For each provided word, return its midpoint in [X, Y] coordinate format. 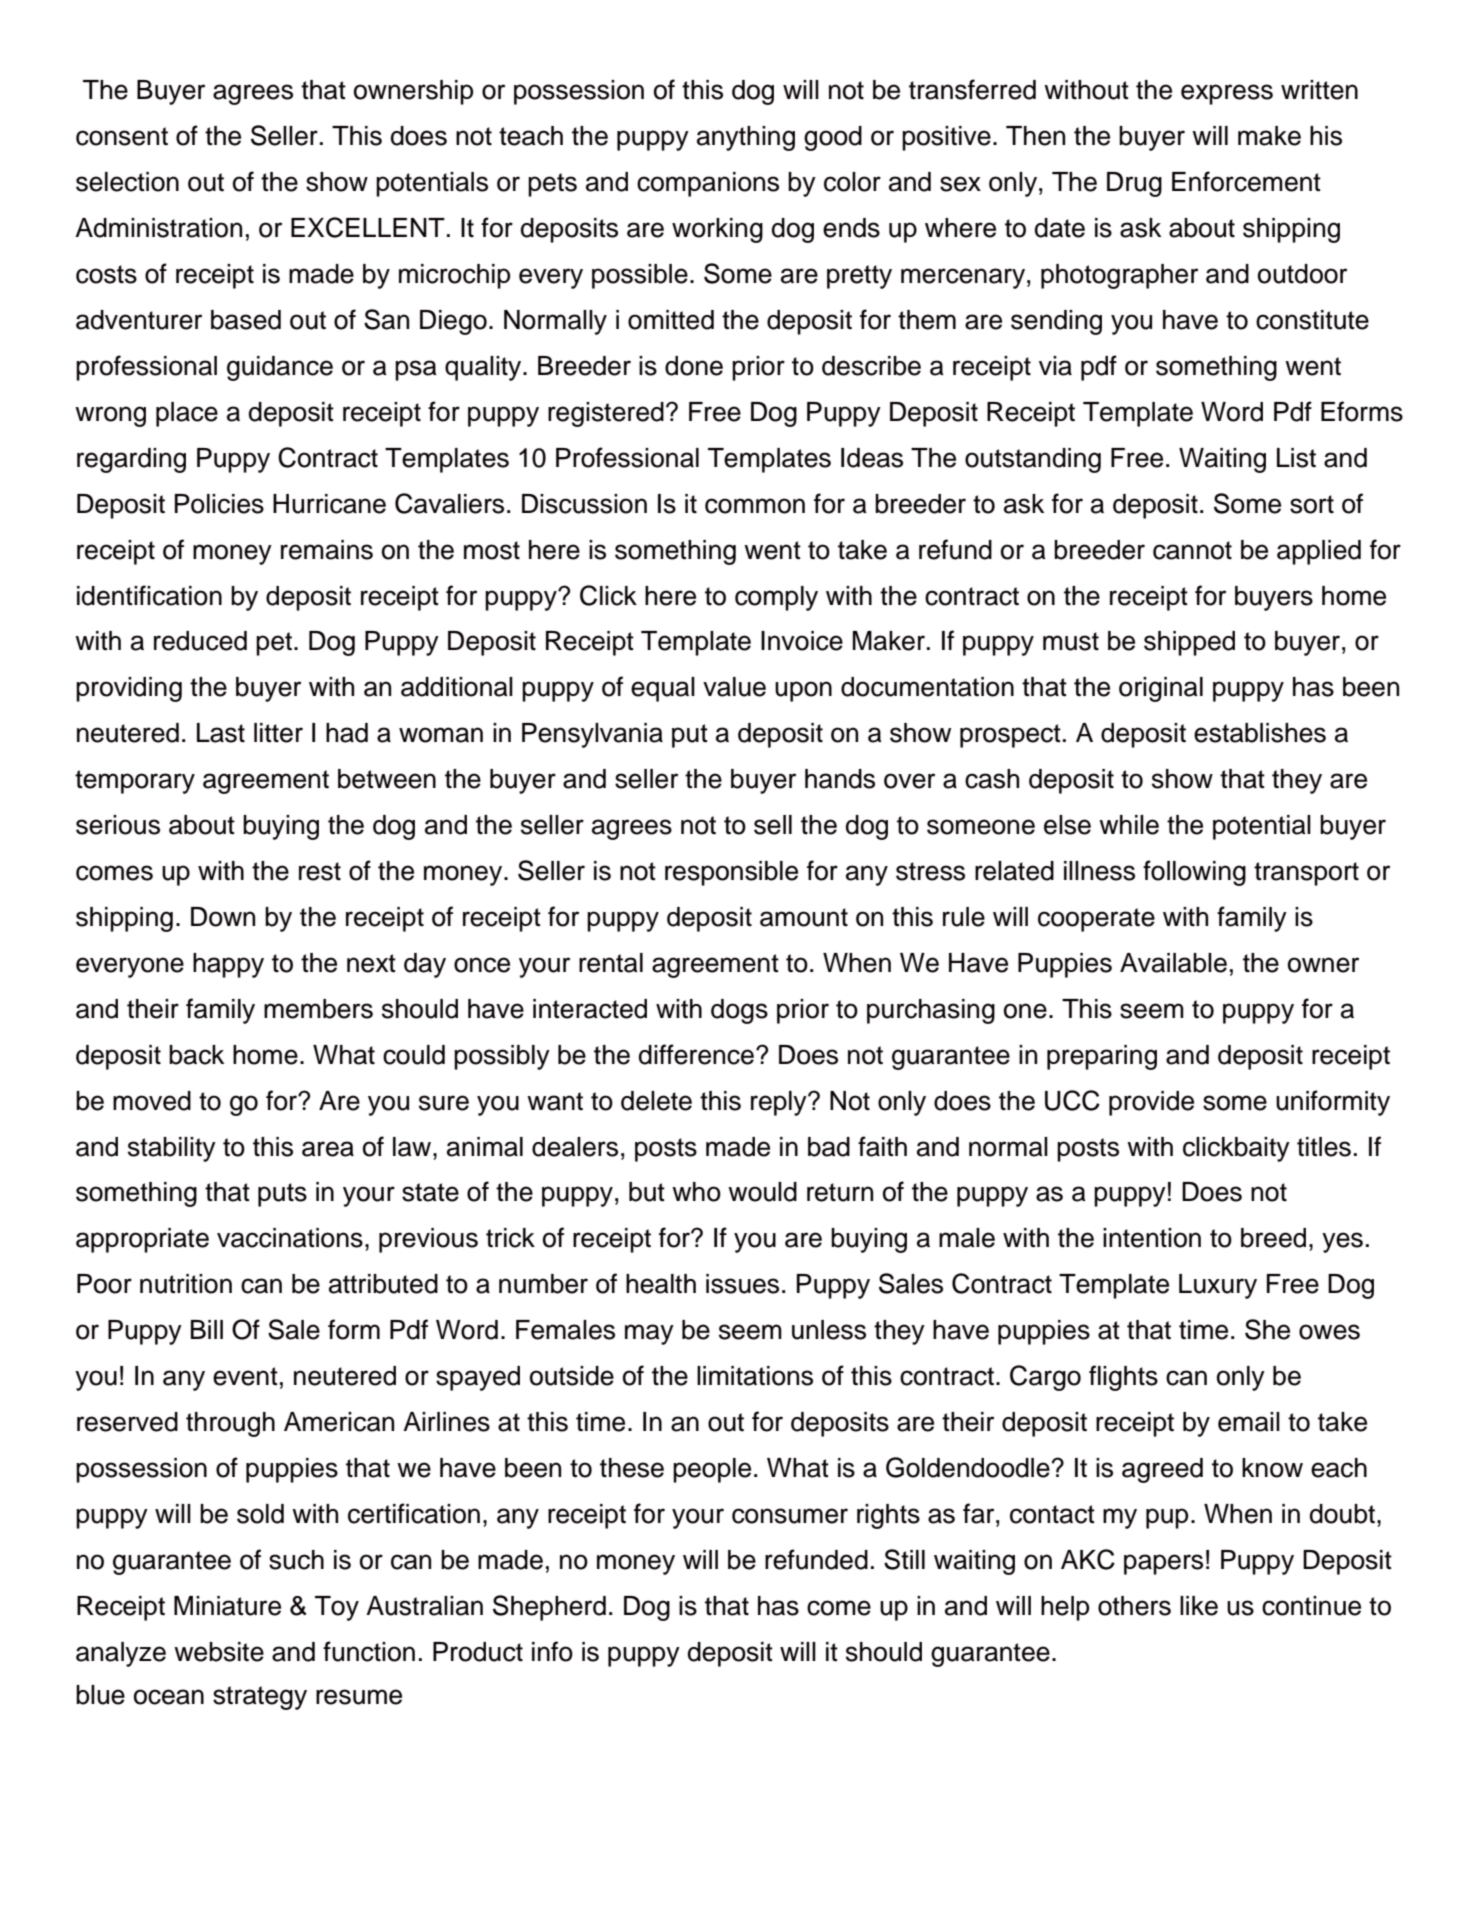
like [1199, 1606]
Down [223, 917]
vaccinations [290, 1238]
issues [742, 1284]
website [219, 1652]
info [552, 1651]
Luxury [1218, 1286]
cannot [1192, 550]
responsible [731, 873]
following [1194, 873]
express [1227, 94]
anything [746, 138]
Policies [219, 504]
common [755, 506]
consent [122, 136]
